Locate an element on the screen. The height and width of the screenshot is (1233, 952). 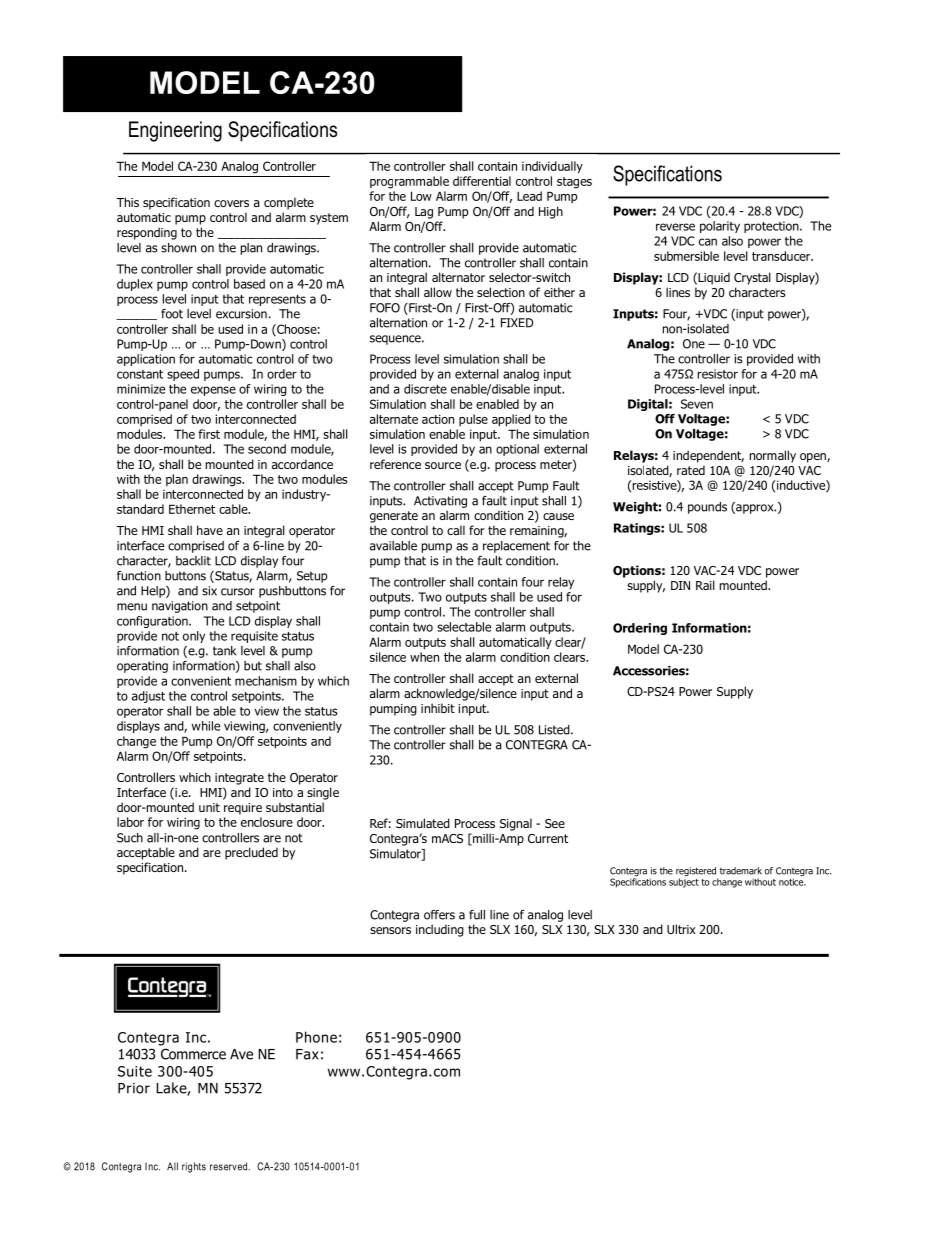
subject is located at coordinates (684, 883).
